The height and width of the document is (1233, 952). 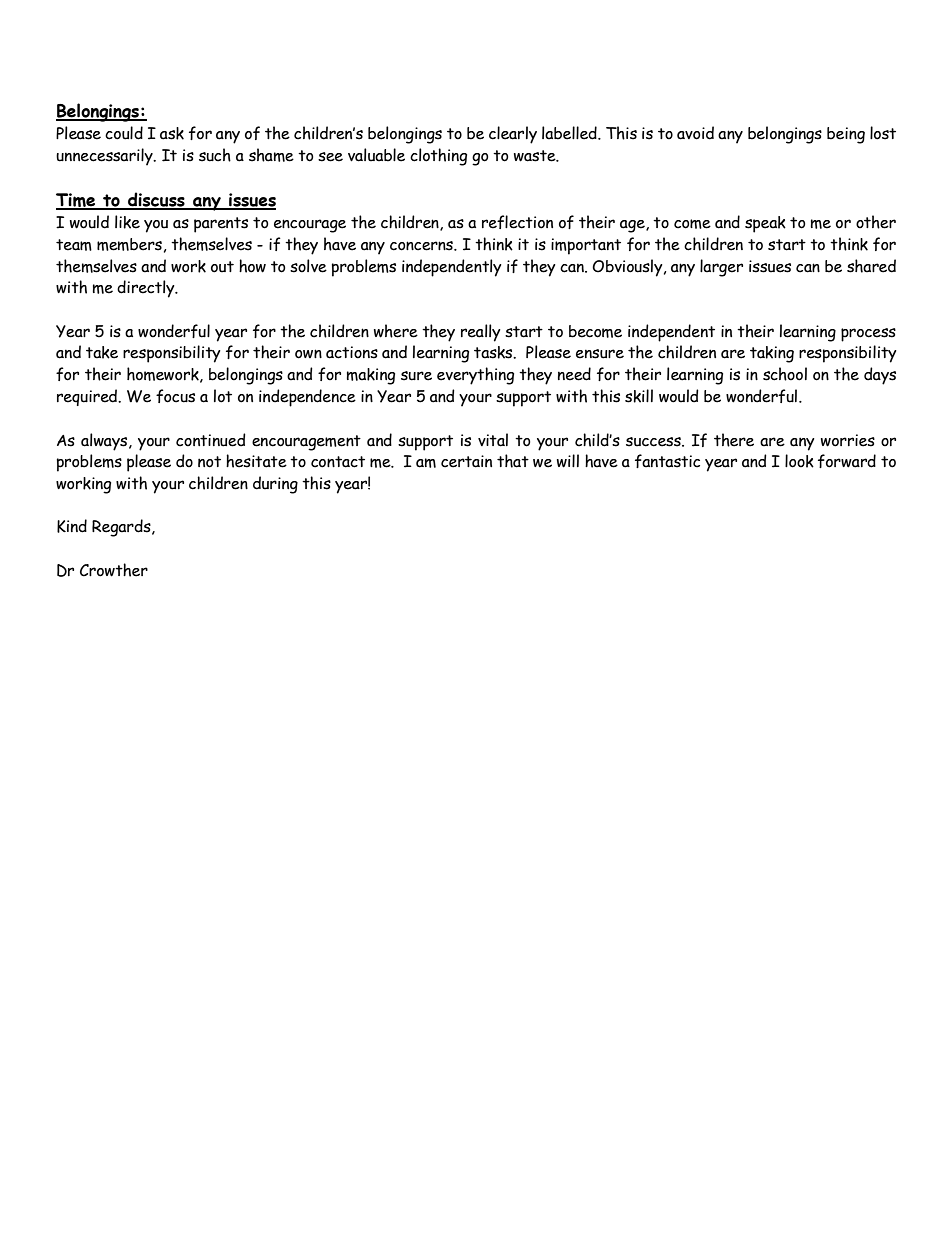 What do you see at coordinates (772, 354) in the document?
I see `taking` at bounding box center [772, 354].
